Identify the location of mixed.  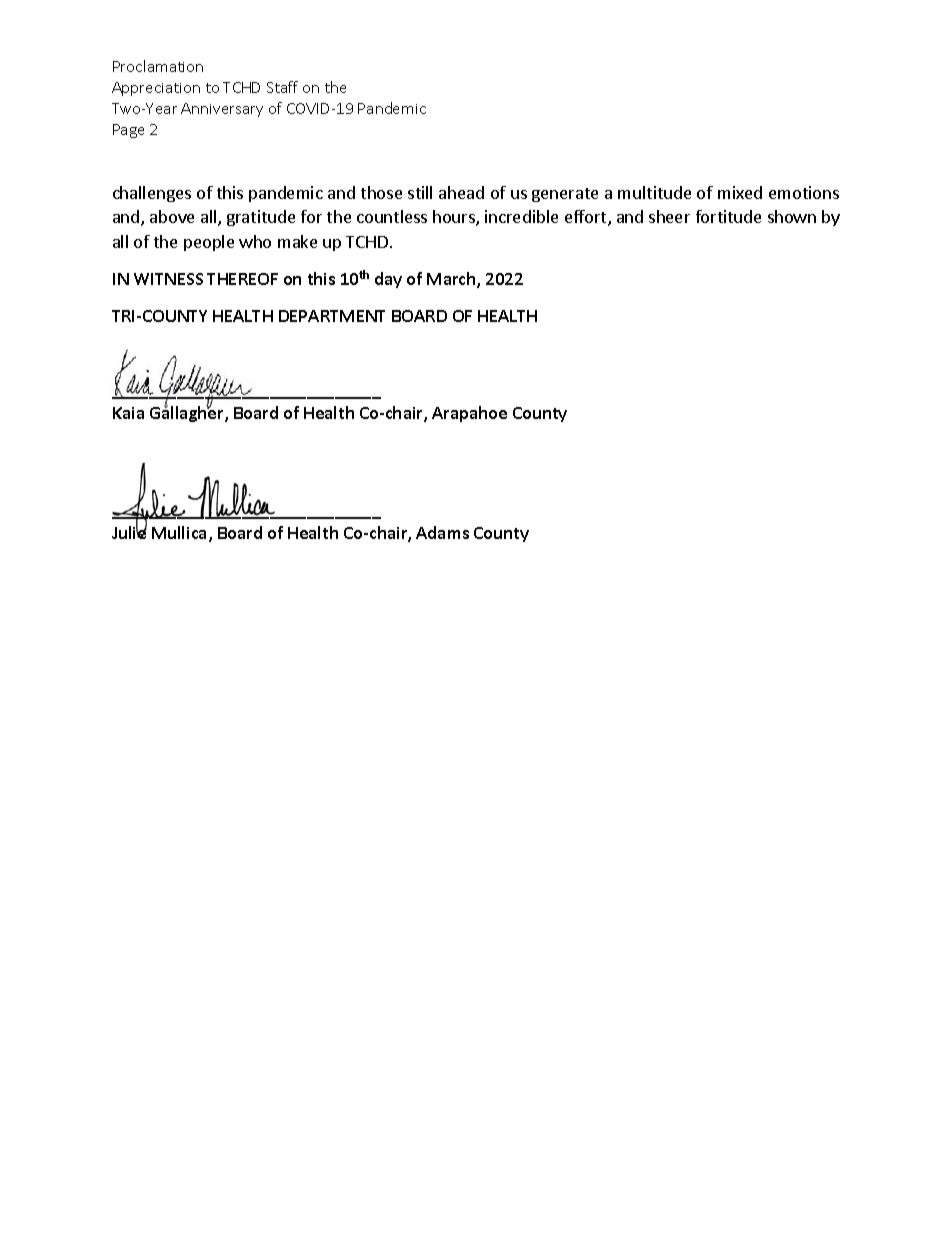
(740, 192).
